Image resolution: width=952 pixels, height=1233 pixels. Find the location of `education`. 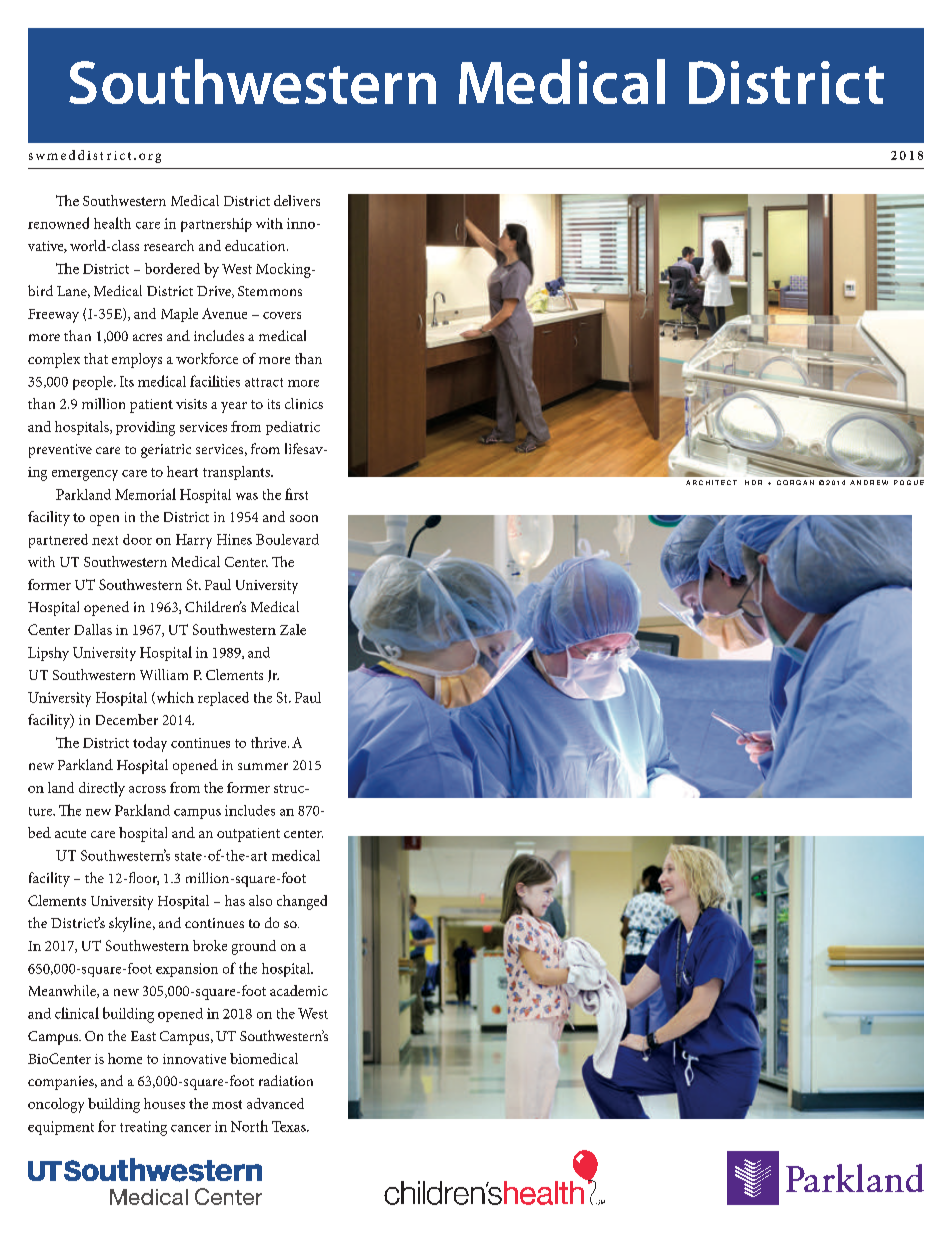

education is located at coordinates (256, 245).
